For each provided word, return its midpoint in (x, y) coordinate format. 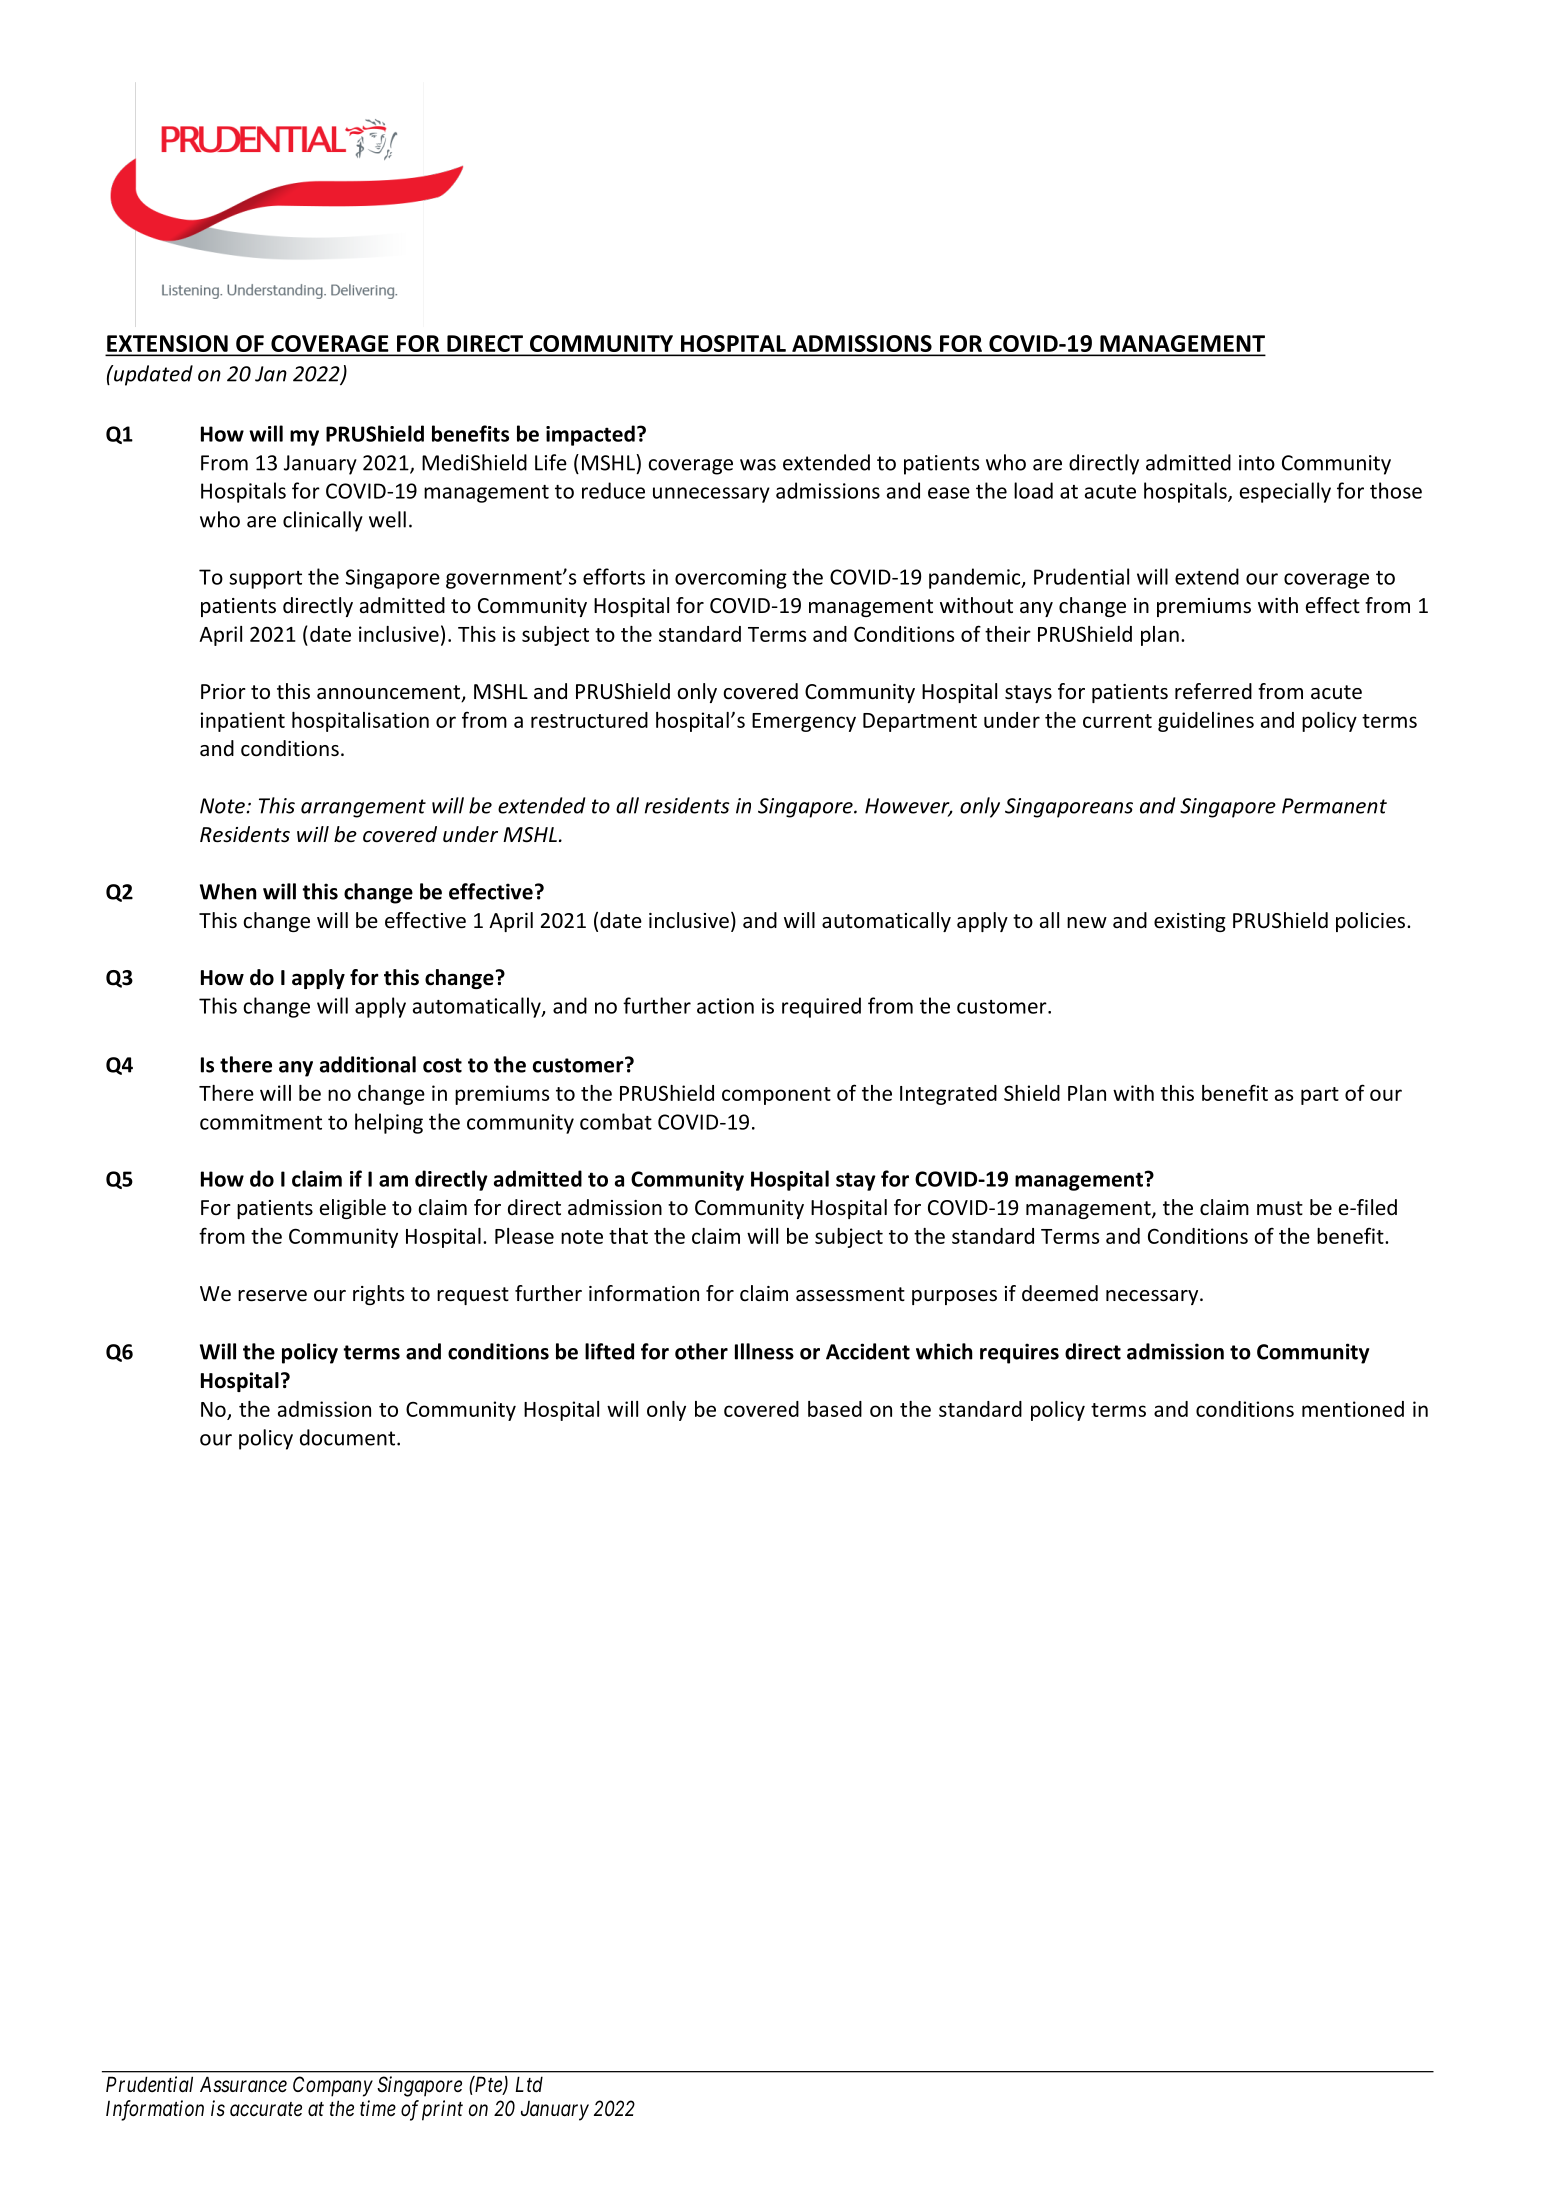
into (1257, 463)
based (835, 1409)
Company (333, 2086)
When (228, 891)
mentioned (1353, 1409)
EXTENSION (168, 345)
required (821, 1007)
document (349, 1437)
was (758, 465)
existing (1190, 922)
